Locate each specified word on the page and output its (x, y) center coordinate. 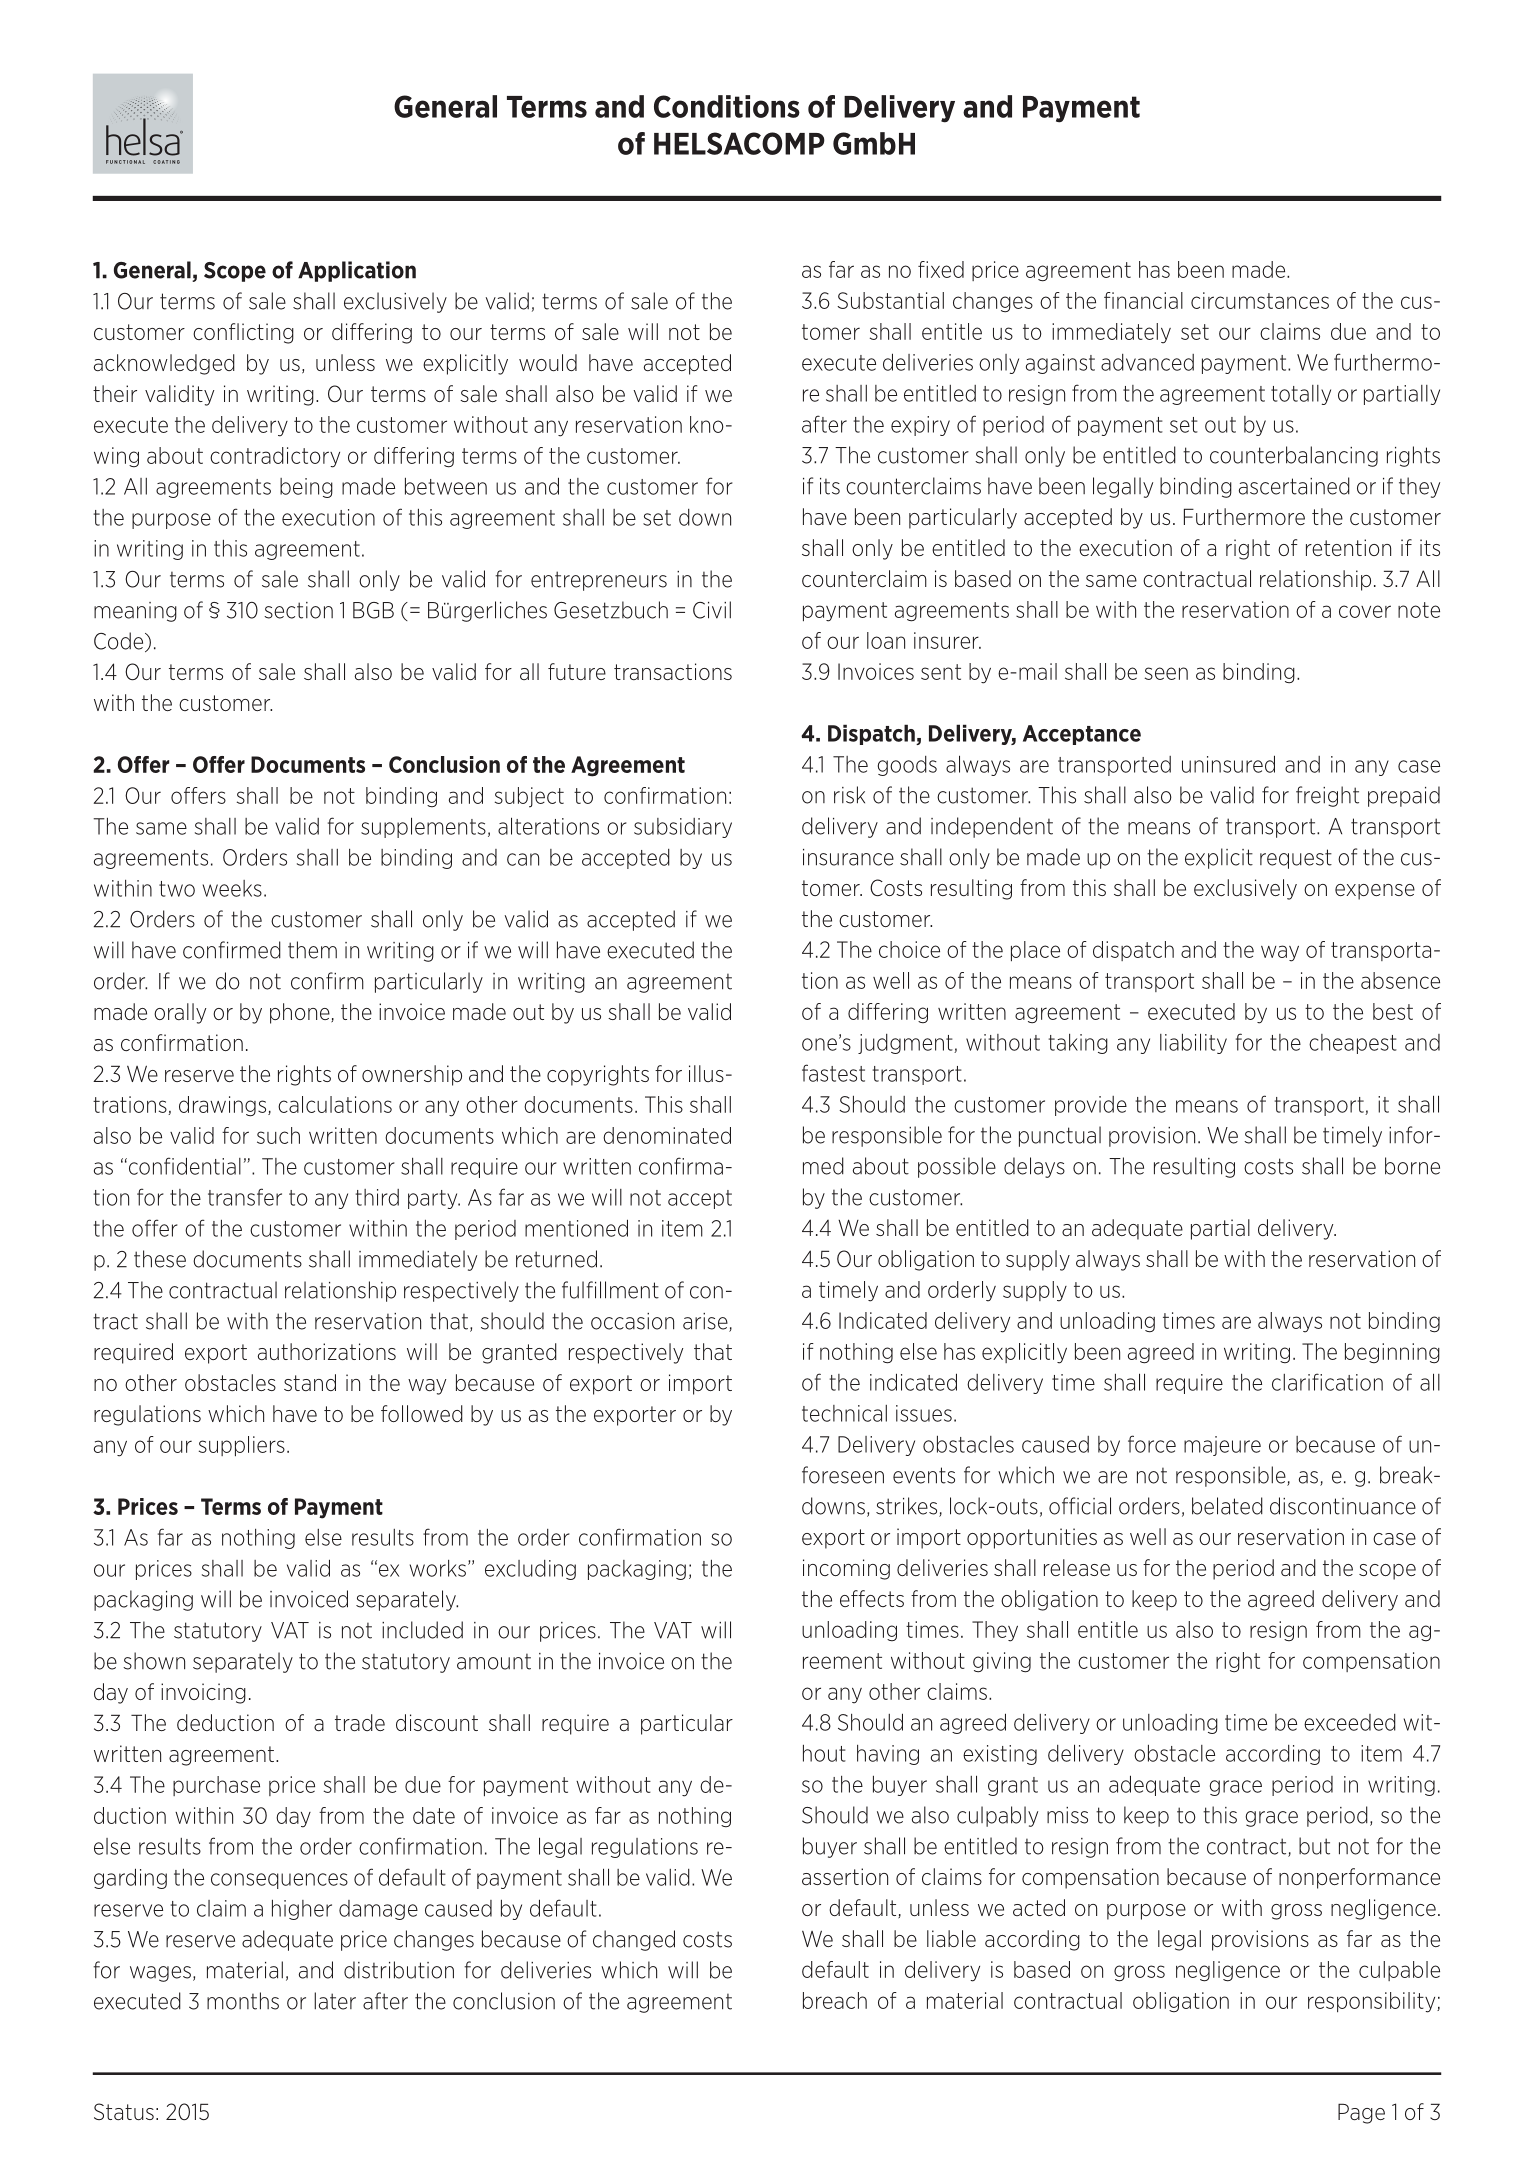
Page (1361, 2113)
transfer (245, 1197)
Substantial (890, 300)
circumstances (1260, 300)
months (243, 2001)
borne (1412, 1166)
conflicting (243, 333)
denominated (667, 1135)
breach (835, 2000)
